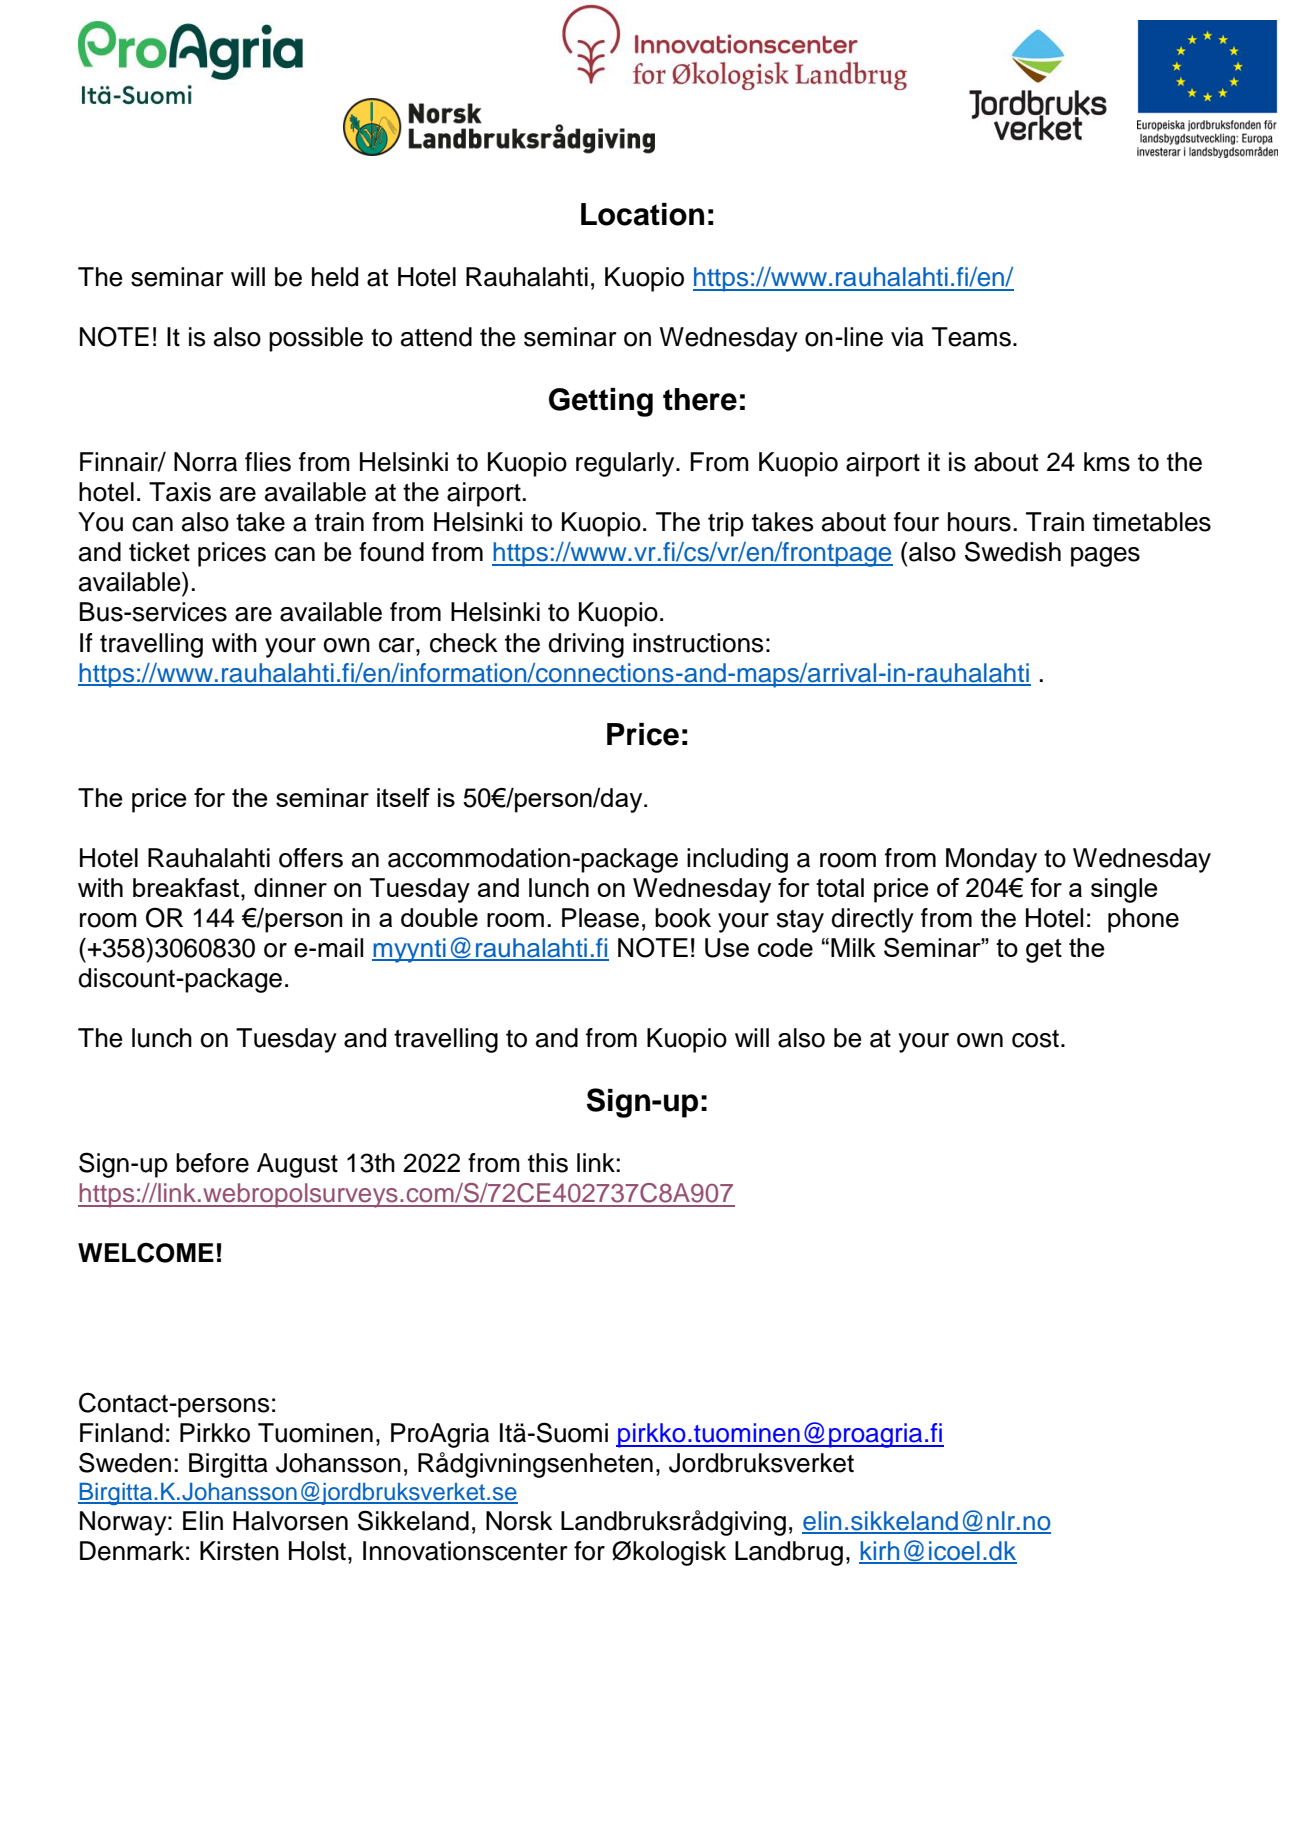  Describe the element at coordinates (1035, 1039) in the screenshot. I see `cost` at that location.
